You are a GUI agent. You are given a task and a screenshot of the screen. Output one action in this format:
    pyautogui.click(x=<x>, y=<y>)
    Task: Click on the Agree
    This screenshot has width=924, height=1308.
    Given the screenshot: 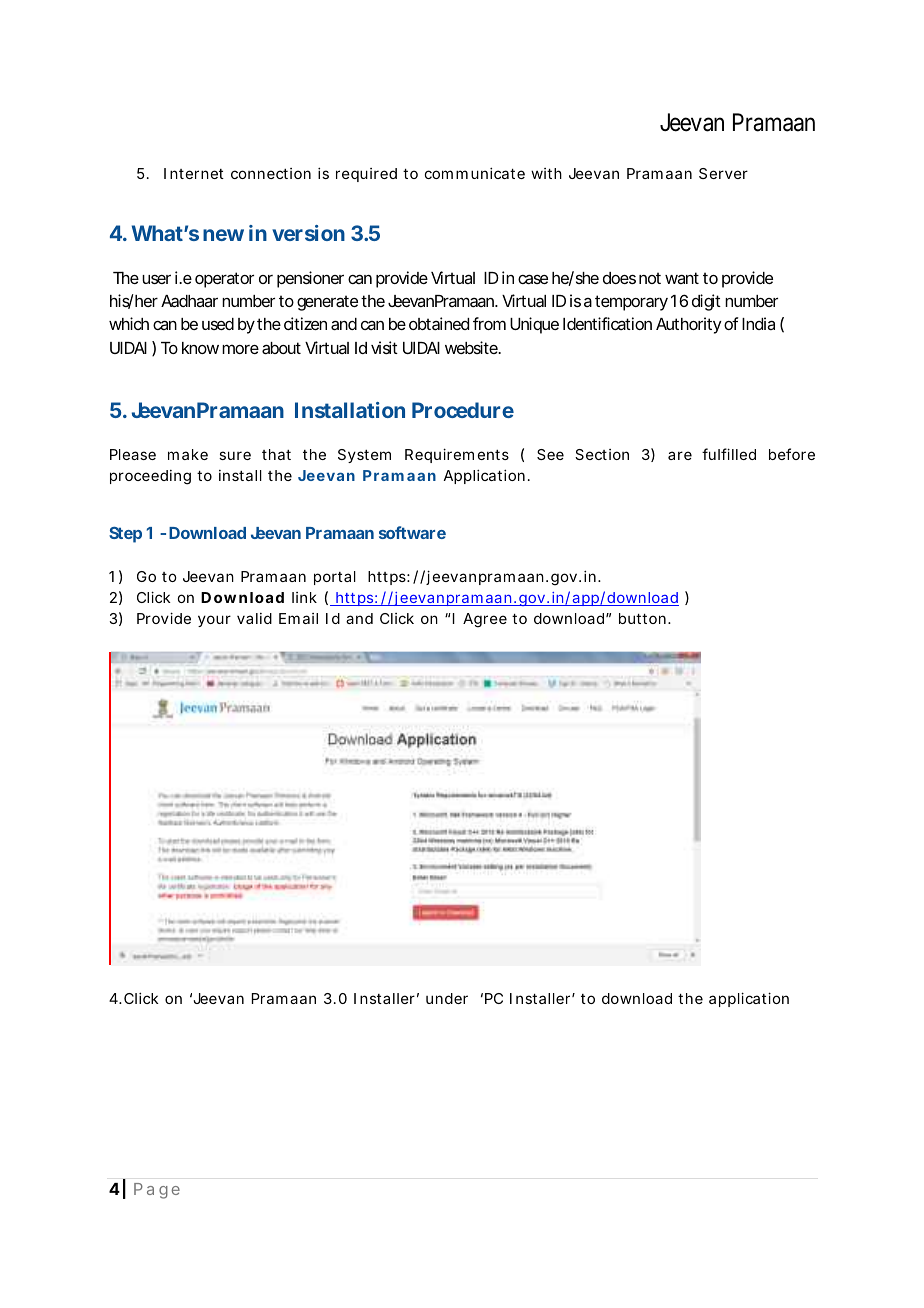 What is the action you would take?
    pyautogui.click(x=485, y=620)
